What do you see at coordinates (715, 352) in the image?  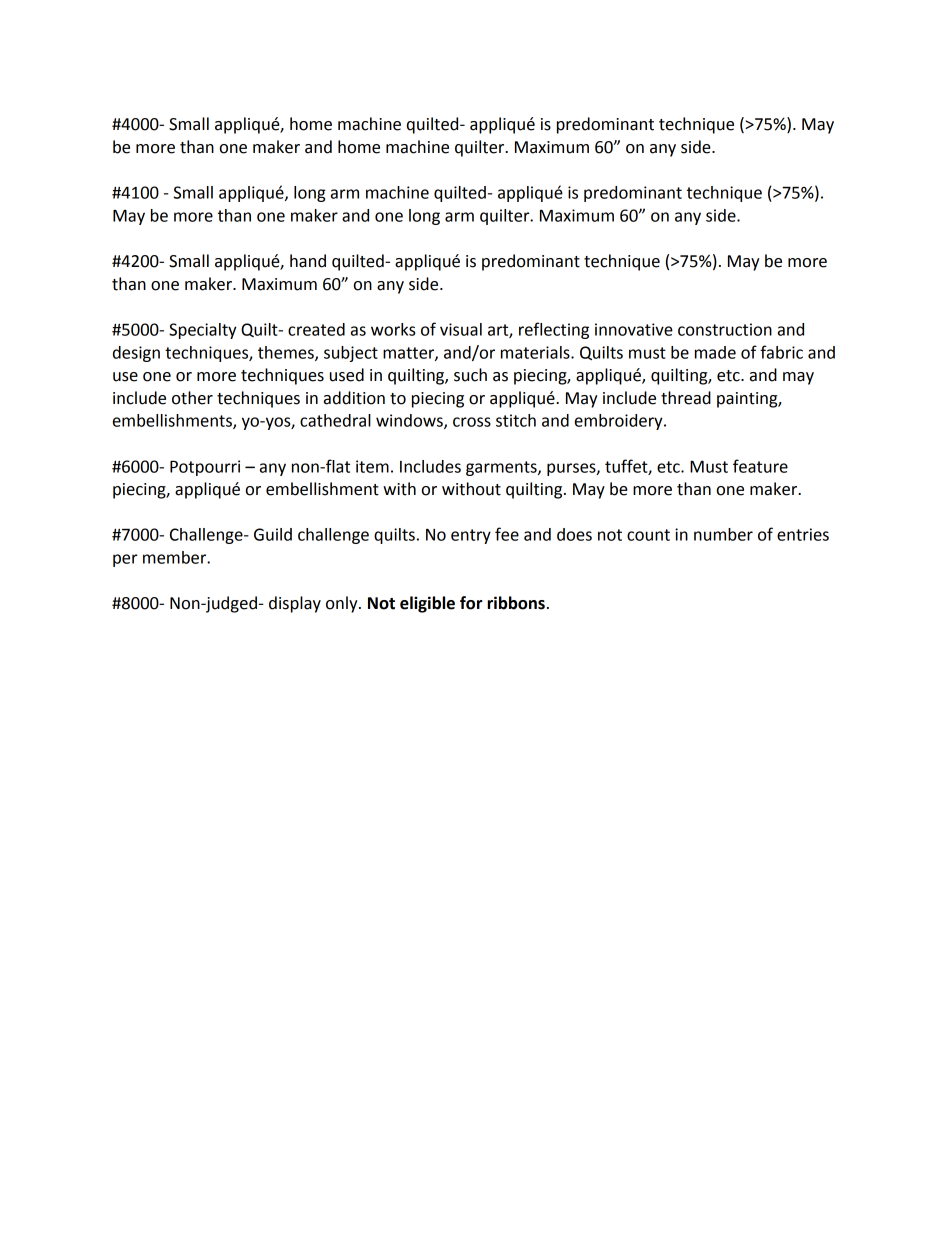 I see `made` at bounding box center [715, 352].
